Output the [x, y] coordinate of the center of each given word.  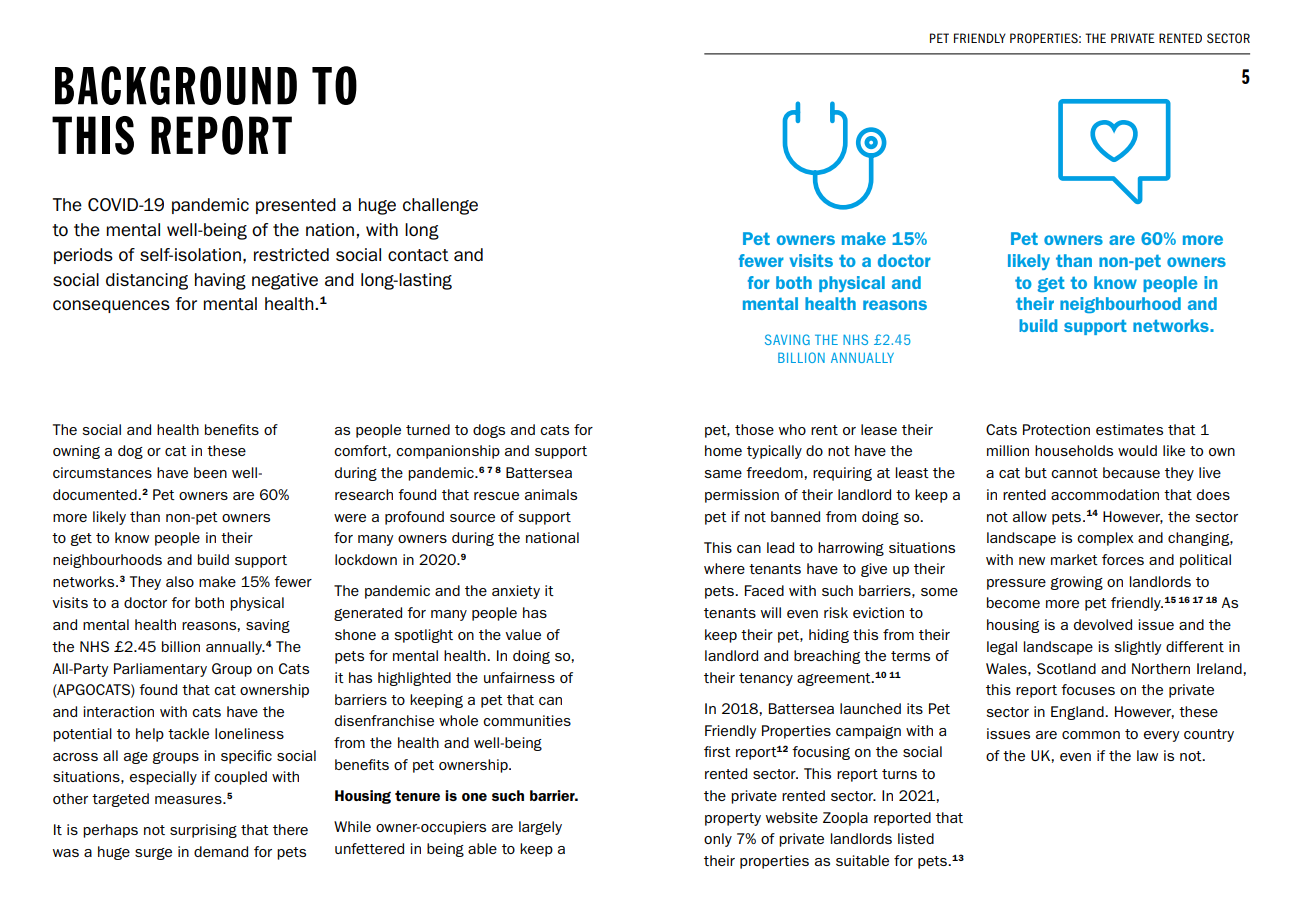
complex [1105, 539]
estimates [1129, 429]
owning [76, 452]
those [754, 429]
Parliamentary [160, 670]
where [724, 568]
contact [418, 255]
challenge [440, 206]
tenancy [766, 679]
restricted [291, 254]
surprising [203, 831]
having [220, 281]
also [180, 581]
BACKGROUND [176, 85]
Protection [1056, 429]
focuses [1088, 689]
